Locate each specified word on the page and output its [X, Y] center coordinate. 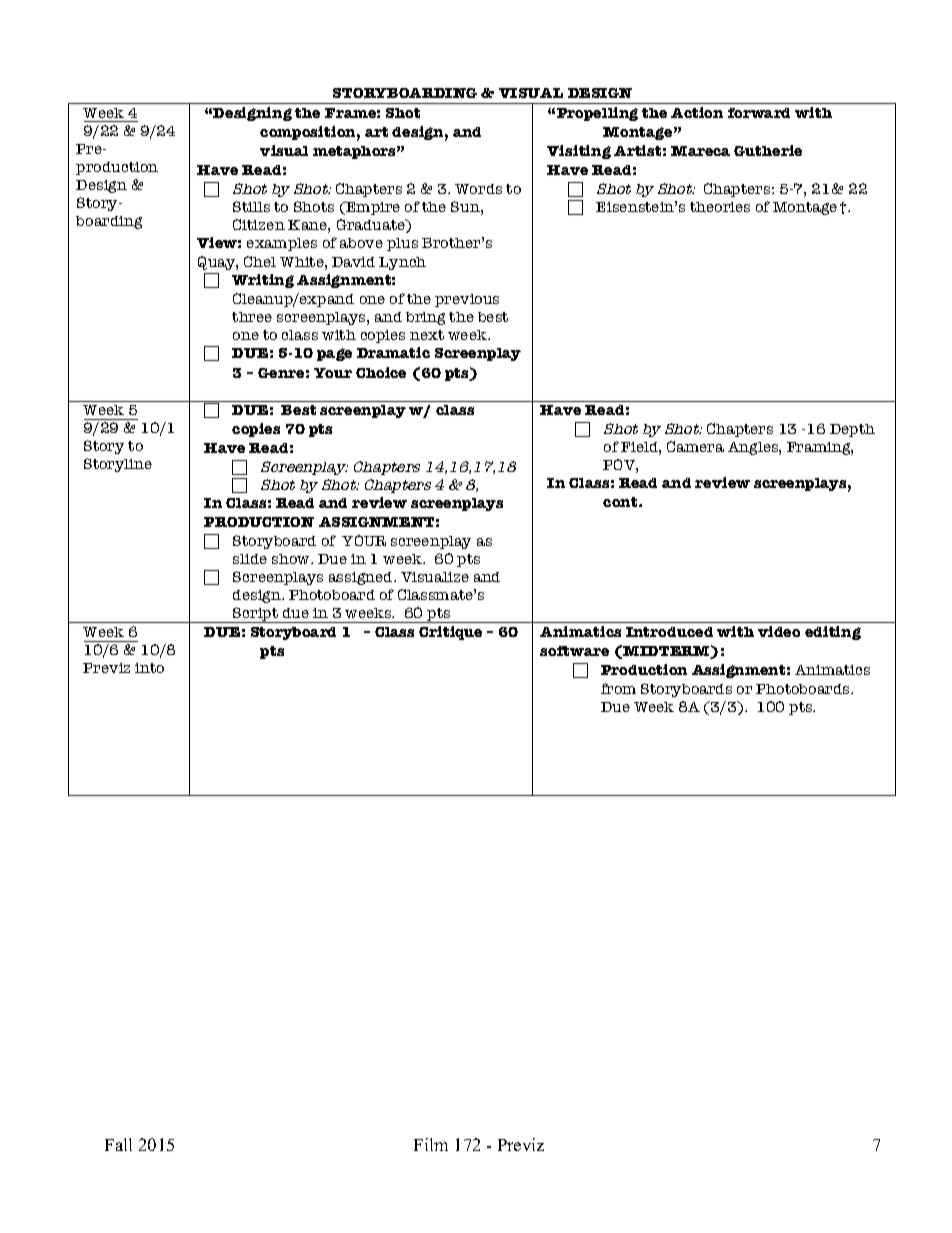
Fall [118, 1144]
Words [478, 189]
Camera [695, 446]
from [618, 688]
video [779, 631]
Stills [251, 206]
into [149, 668]
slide [250, 559]
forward [759, 113]
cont [621, 502]
